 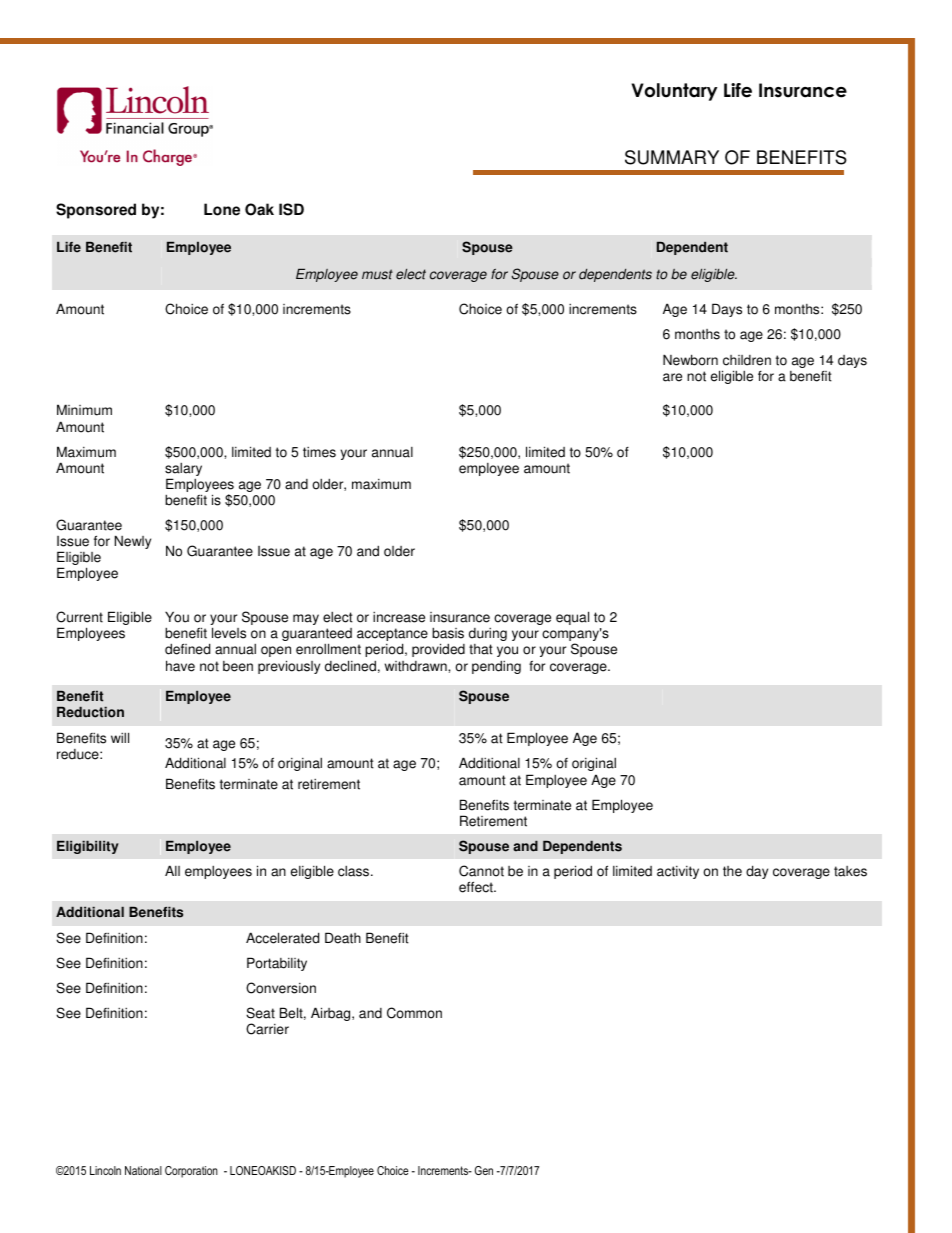 I want to click on Voluntary, so click(x=674, y=92).
